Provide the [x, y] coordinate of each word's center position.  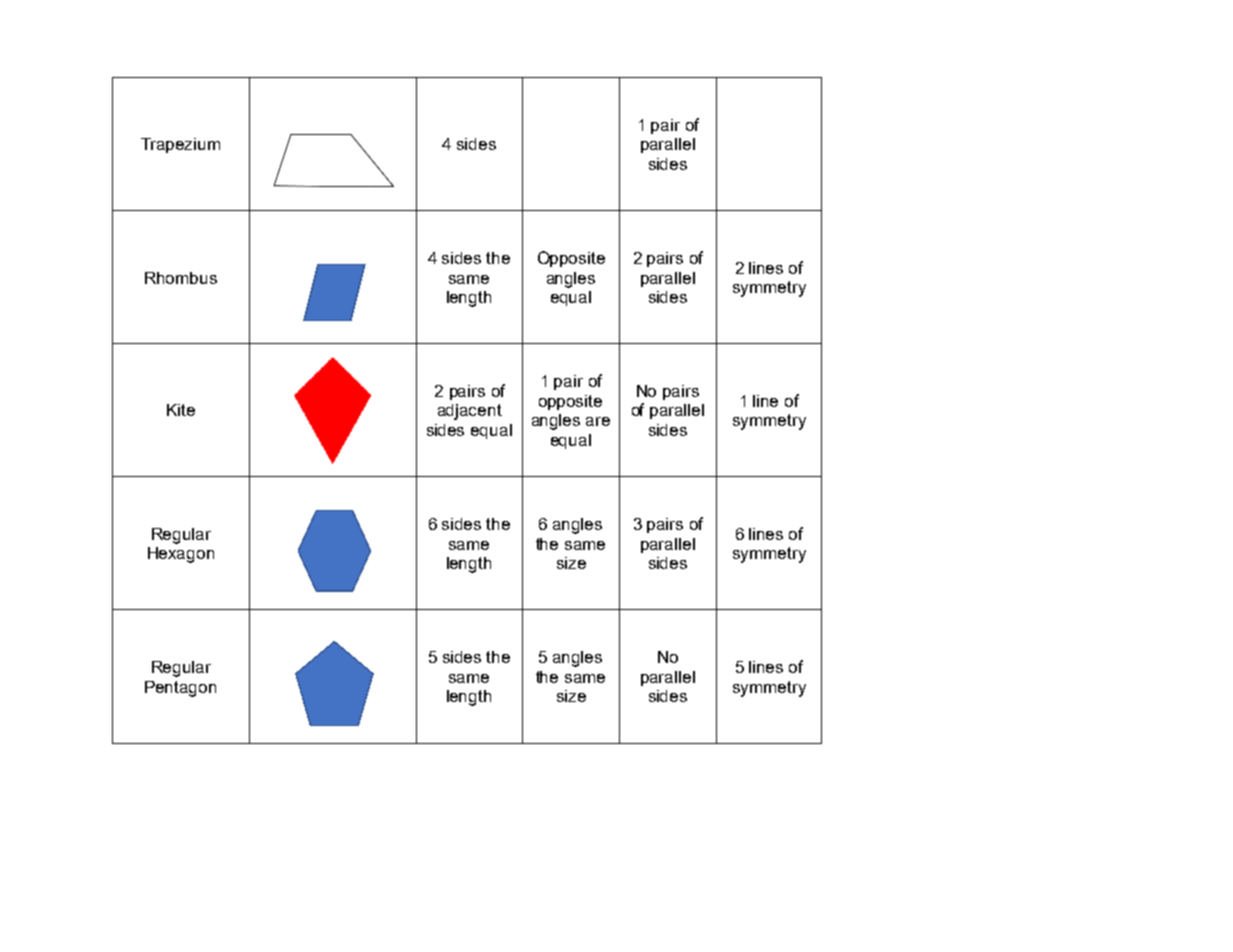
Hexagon [181, 555]
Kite [181, 410]
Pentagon [180, 689]
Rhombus [181, 278]
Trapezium [180, 145]
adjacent [470, 412]
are [598, 421]
